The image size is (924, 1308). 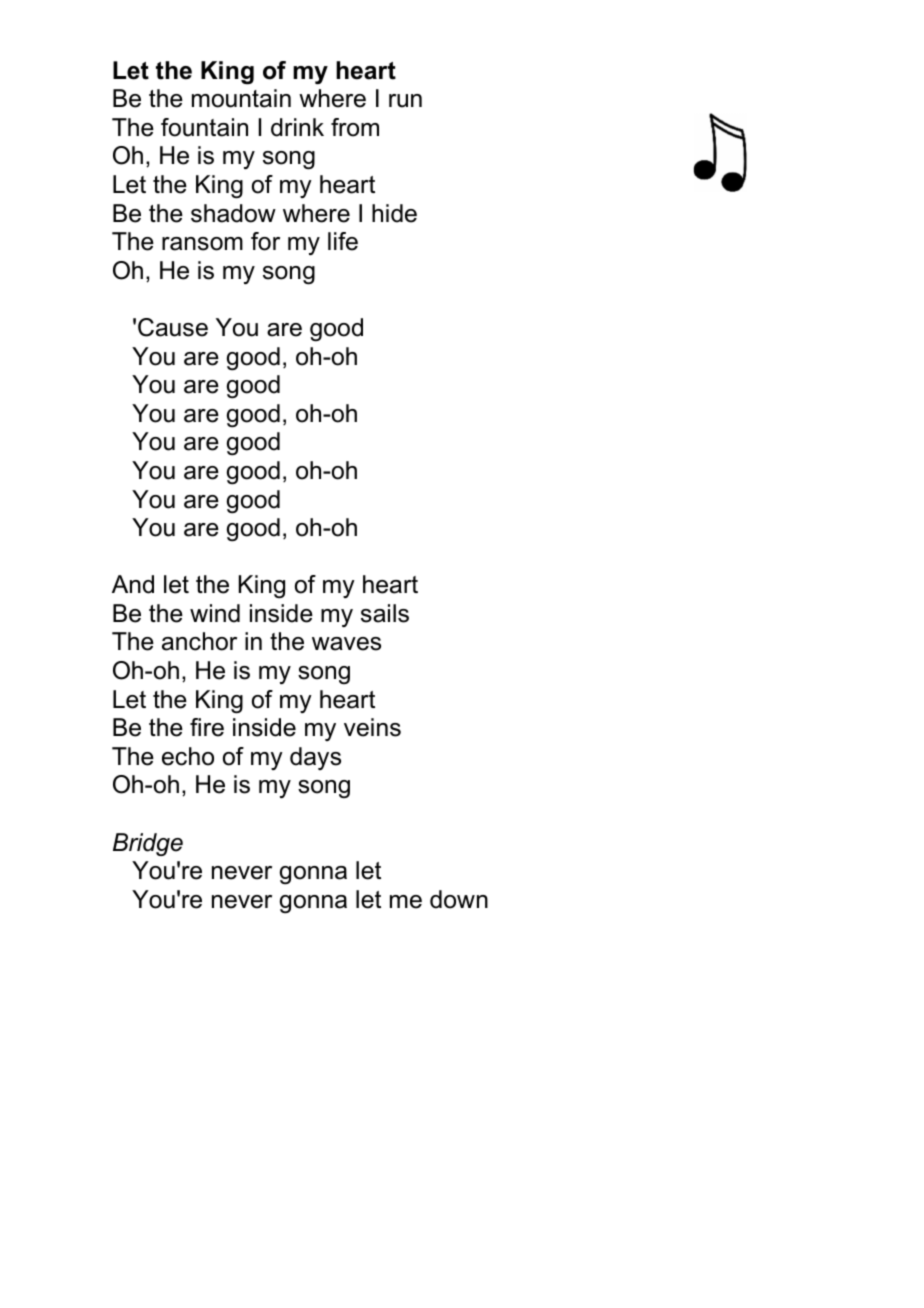 What do you see at coordinates (343, 241) in the screenshot?
I see `life` at bounding box center [343, 241].
